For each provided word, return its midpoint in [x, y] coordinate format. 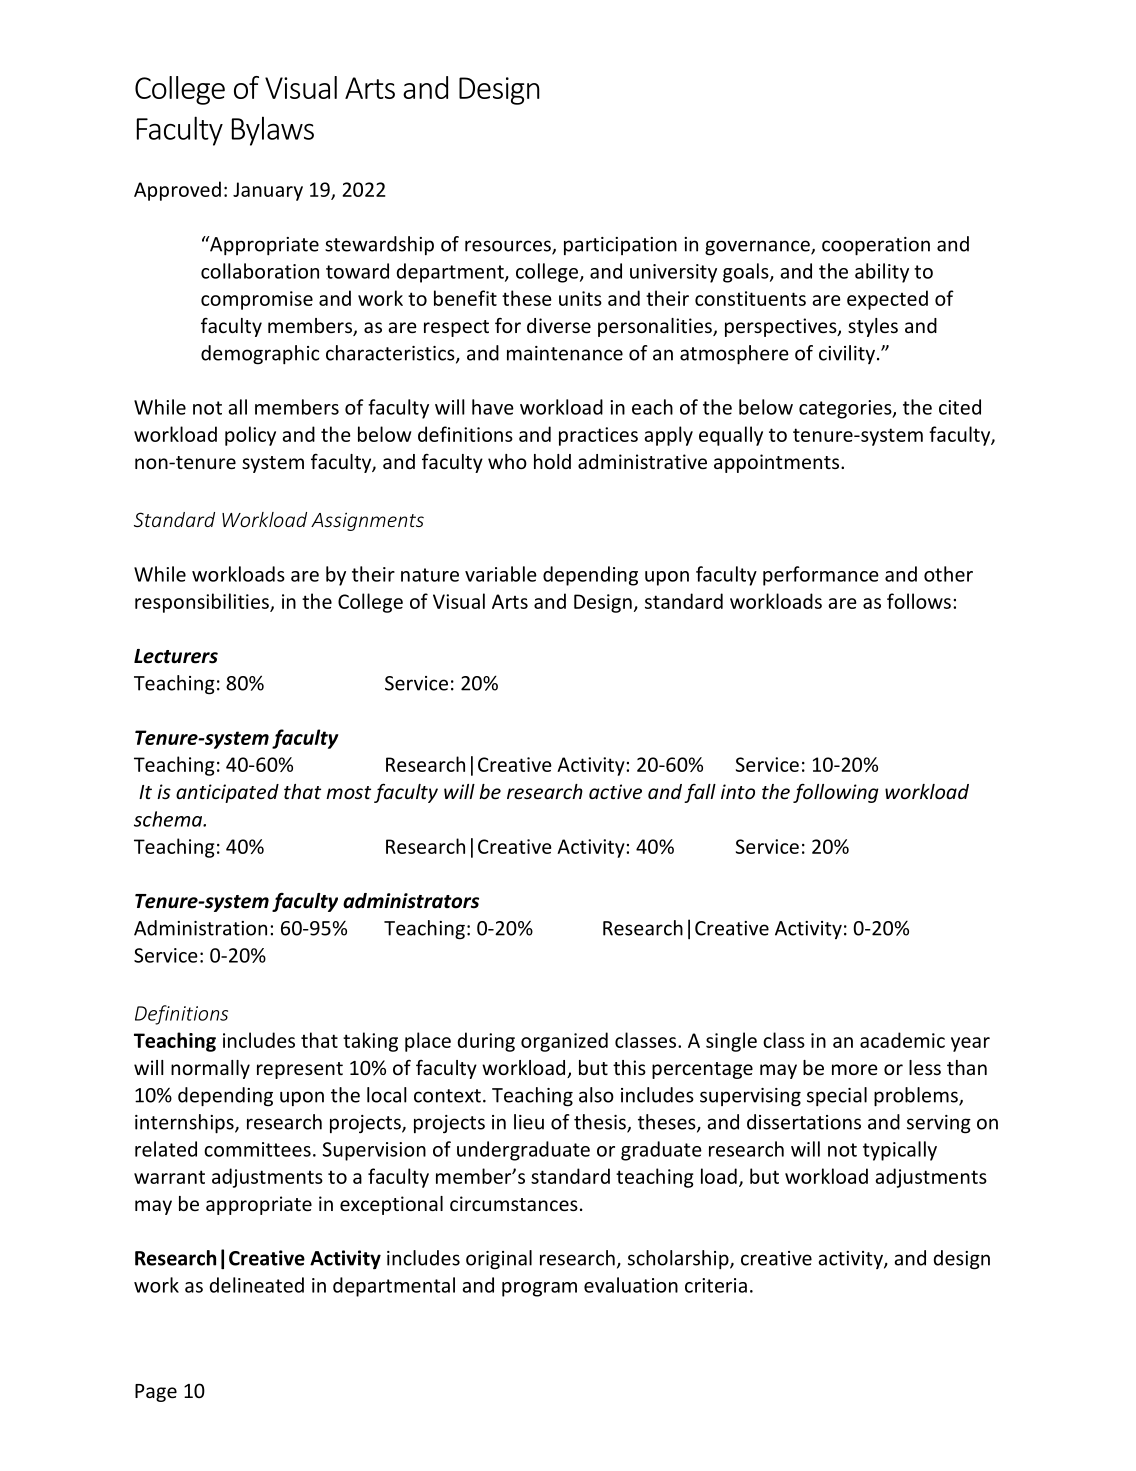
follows [919, 601]
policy [250, 436]
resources [509, 247]
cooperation [876, 246]
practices [598, 436]
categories [846, 409]
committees [257, 1149]
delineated [257, 1285]
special [837, 1096]
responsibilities [203, 603]
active [615, 791]
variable [501, 574]
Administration [200, 928]
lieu [529, 1122]
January [268, 191]
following [835, 793]
